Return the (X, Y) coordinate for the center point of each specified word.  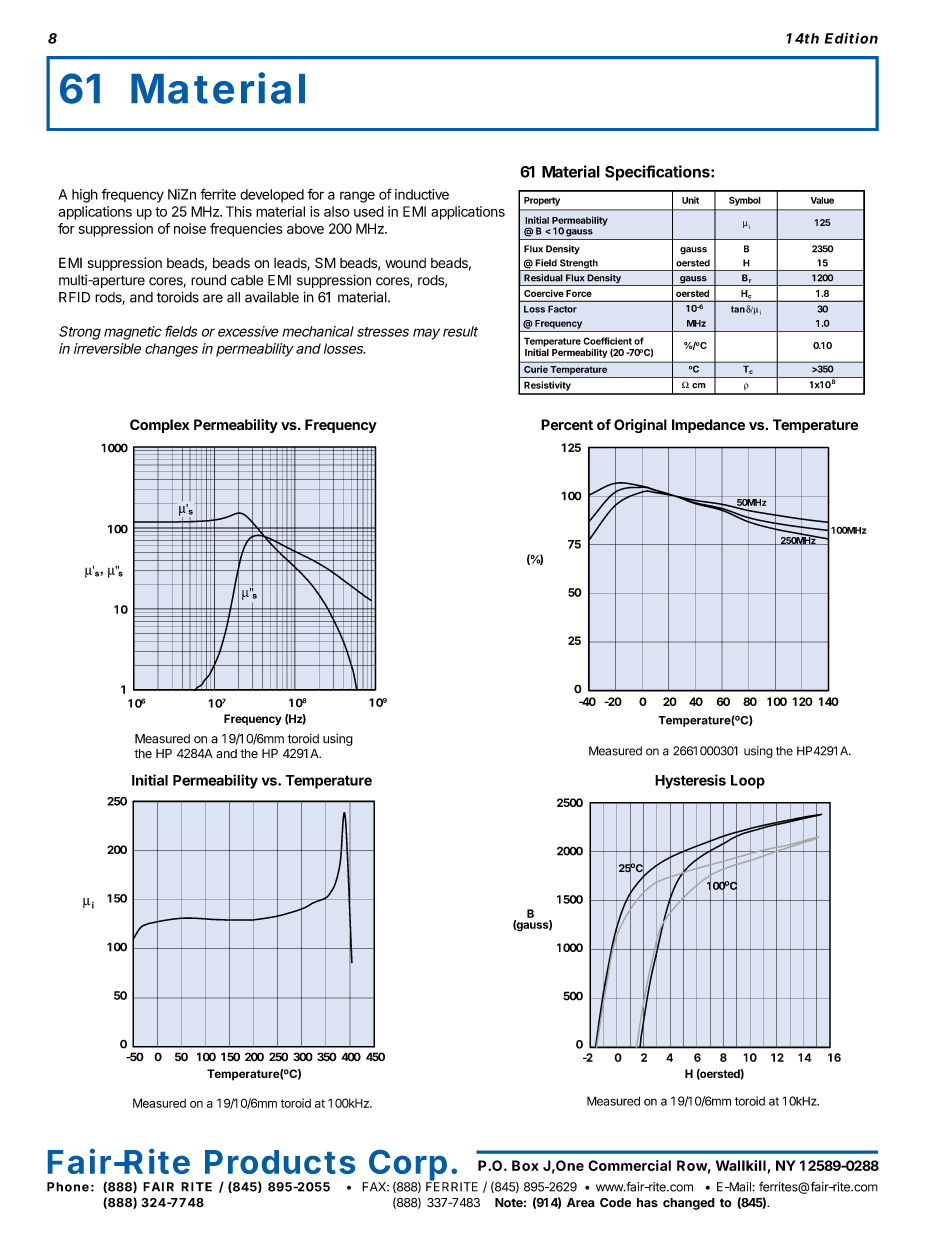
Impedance (708, 426)
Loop (748, 782)
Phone (68, 1187)
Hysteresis (690, 781)
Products (280, 1162)
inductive (422, 194)
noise (190, 228)
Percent (567, 425)
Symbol (745, 201)
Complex (159, 426)
